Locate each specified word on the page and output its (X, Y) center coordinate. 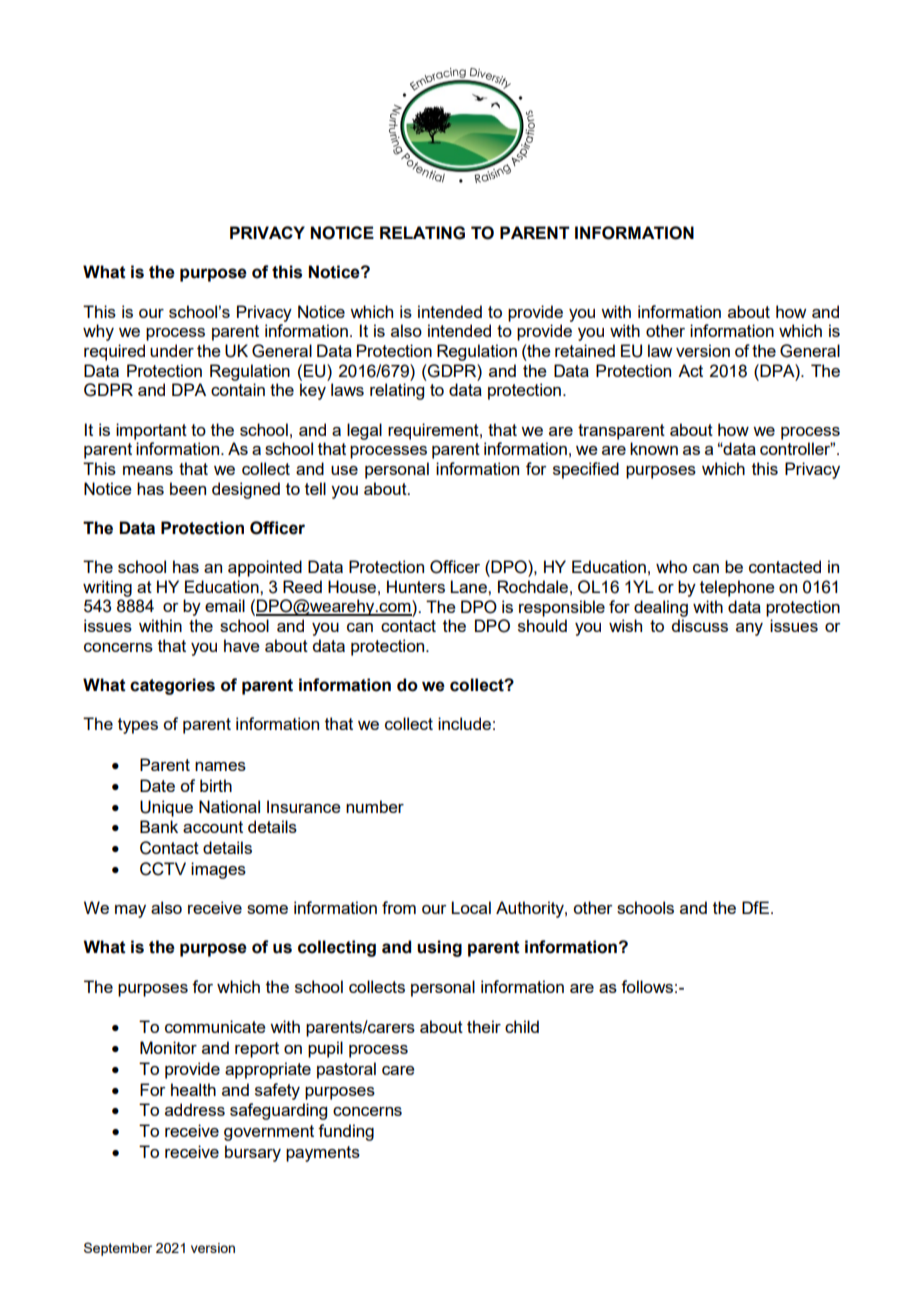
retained (585, 350)
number (375, 806)
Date (157, 785)
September (118, 1249)
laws (347, 389)
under (172, 350)
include (464, 723)
